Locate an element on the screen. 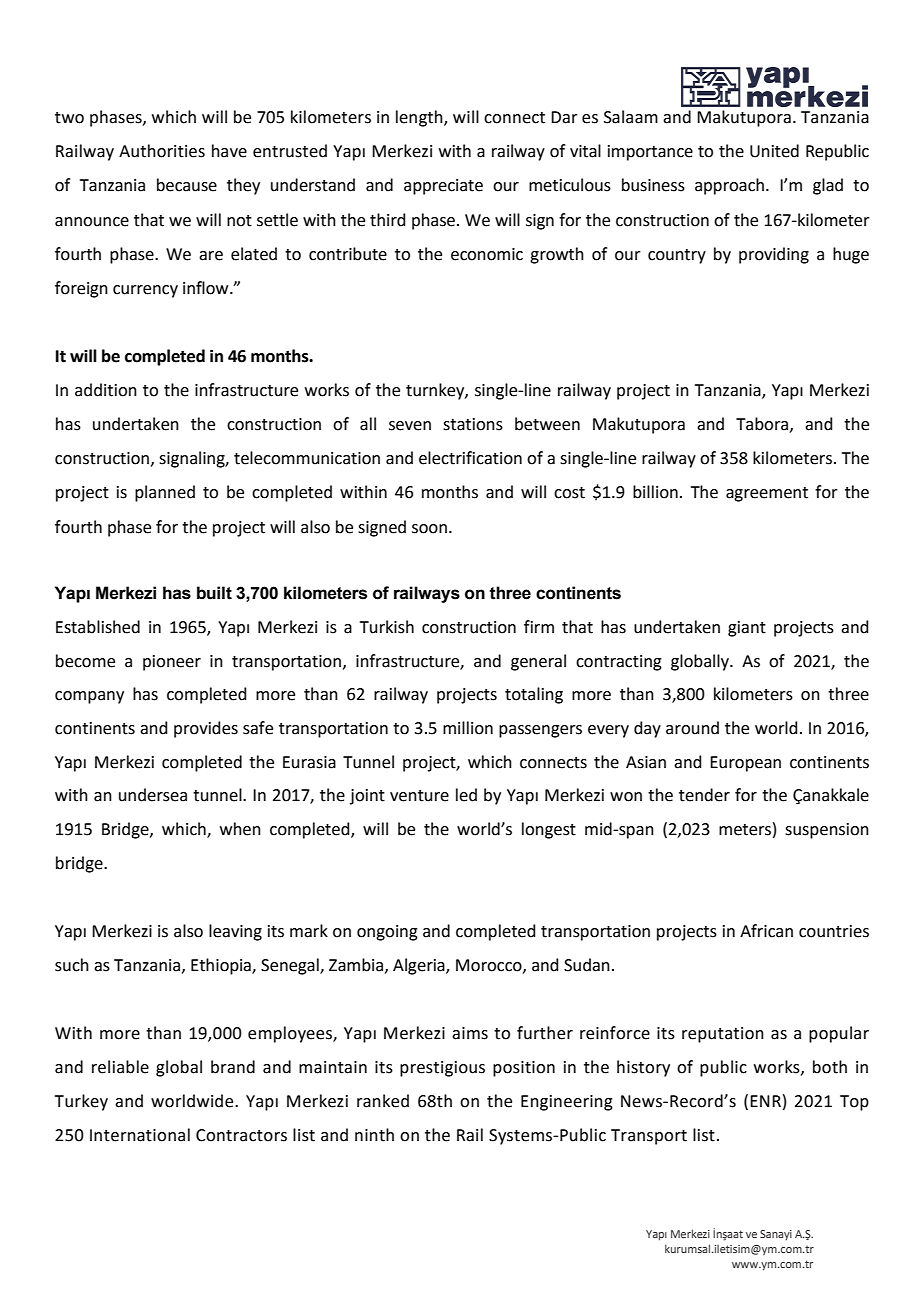 This screenshot has width=924, height=1307. pioneer is located at coordinates (172, 663).
